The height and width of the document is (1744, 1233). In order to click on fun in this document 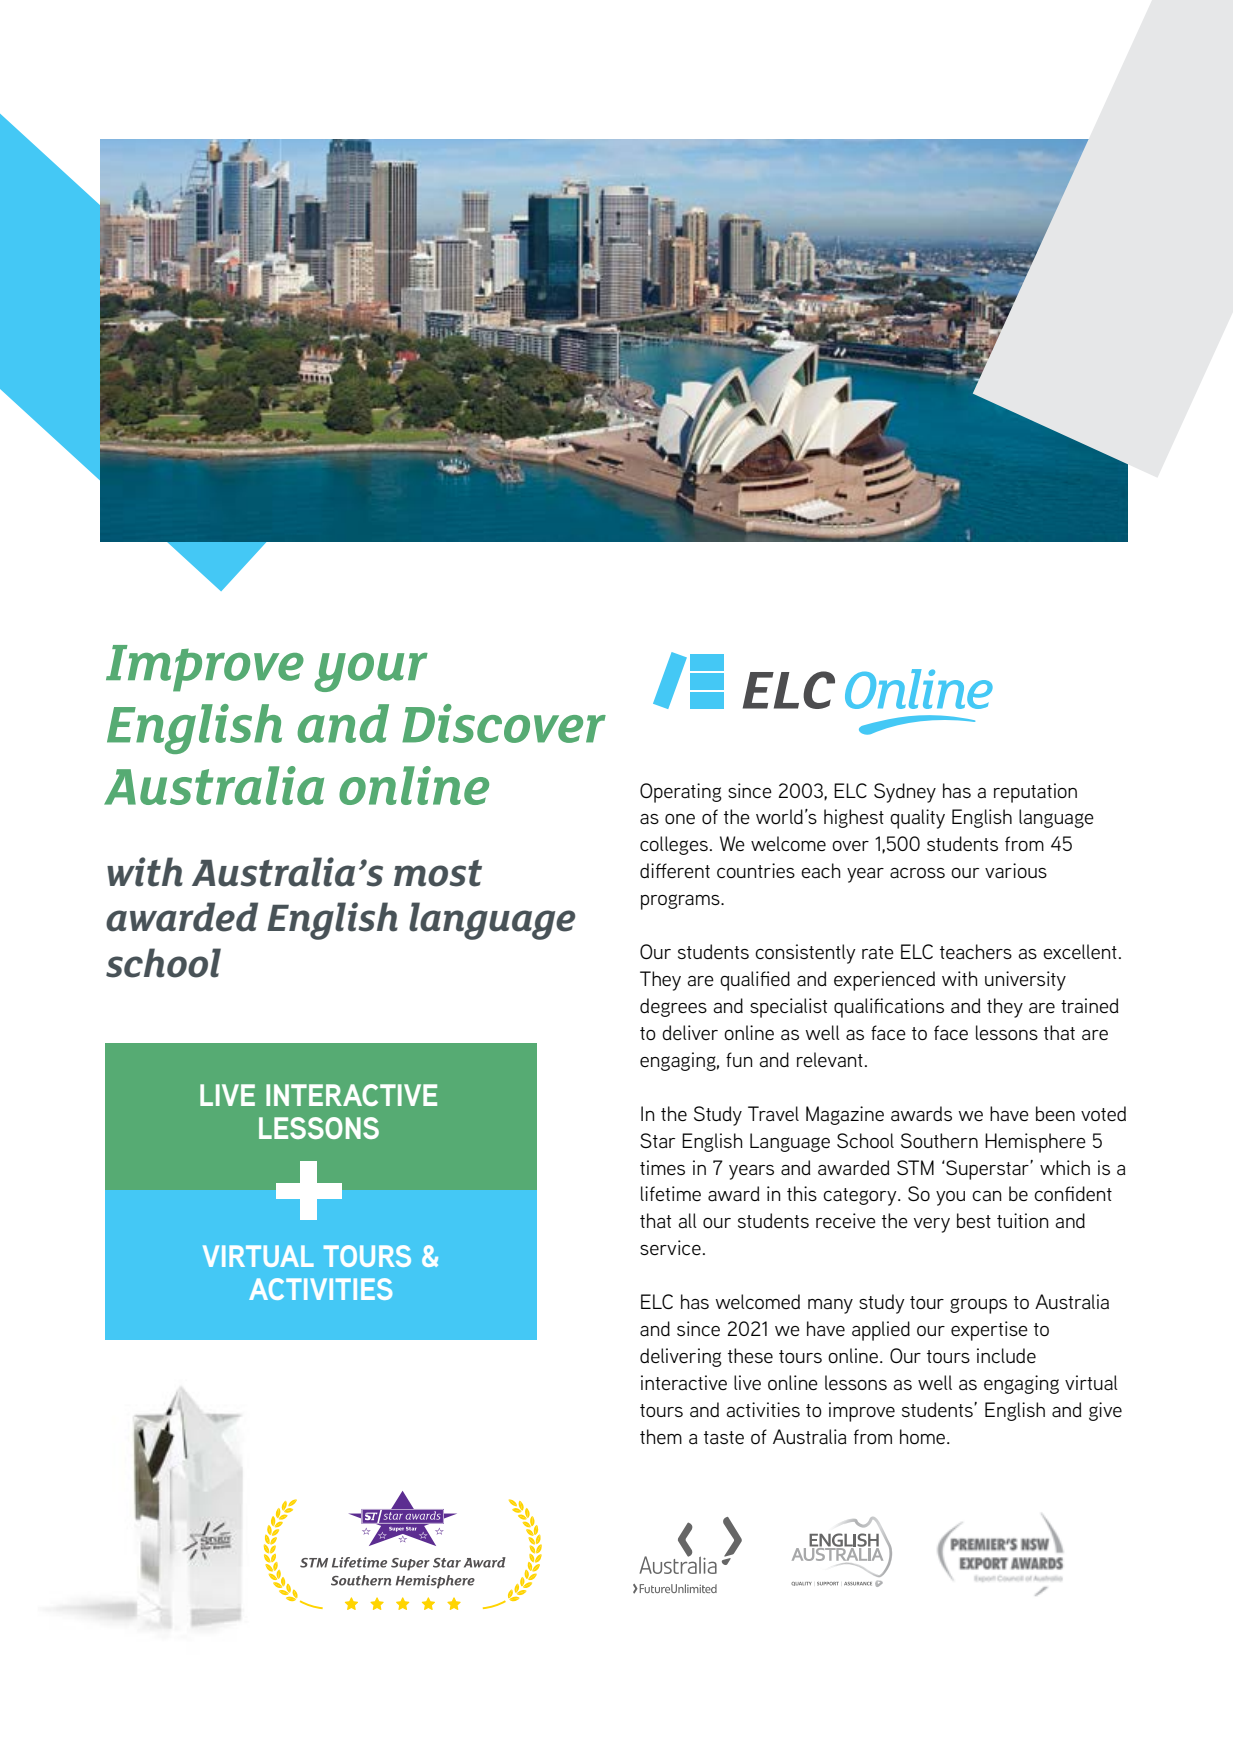, I will do `click(739, 1059)`.
